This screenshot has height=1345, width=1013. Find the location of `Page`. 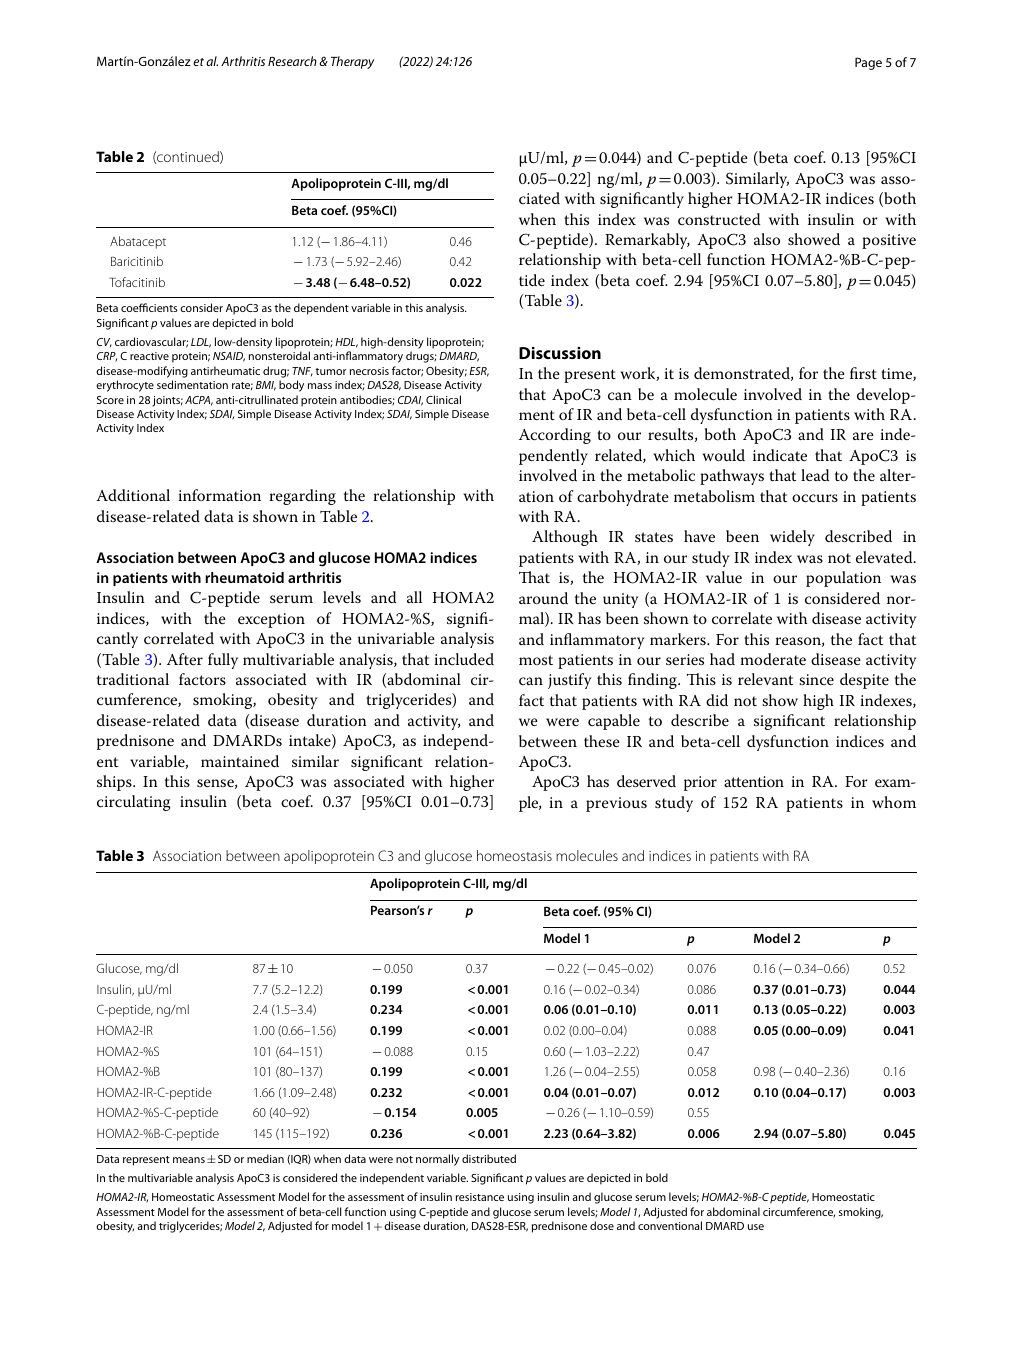

Page is located at coordinates (868, 63).
